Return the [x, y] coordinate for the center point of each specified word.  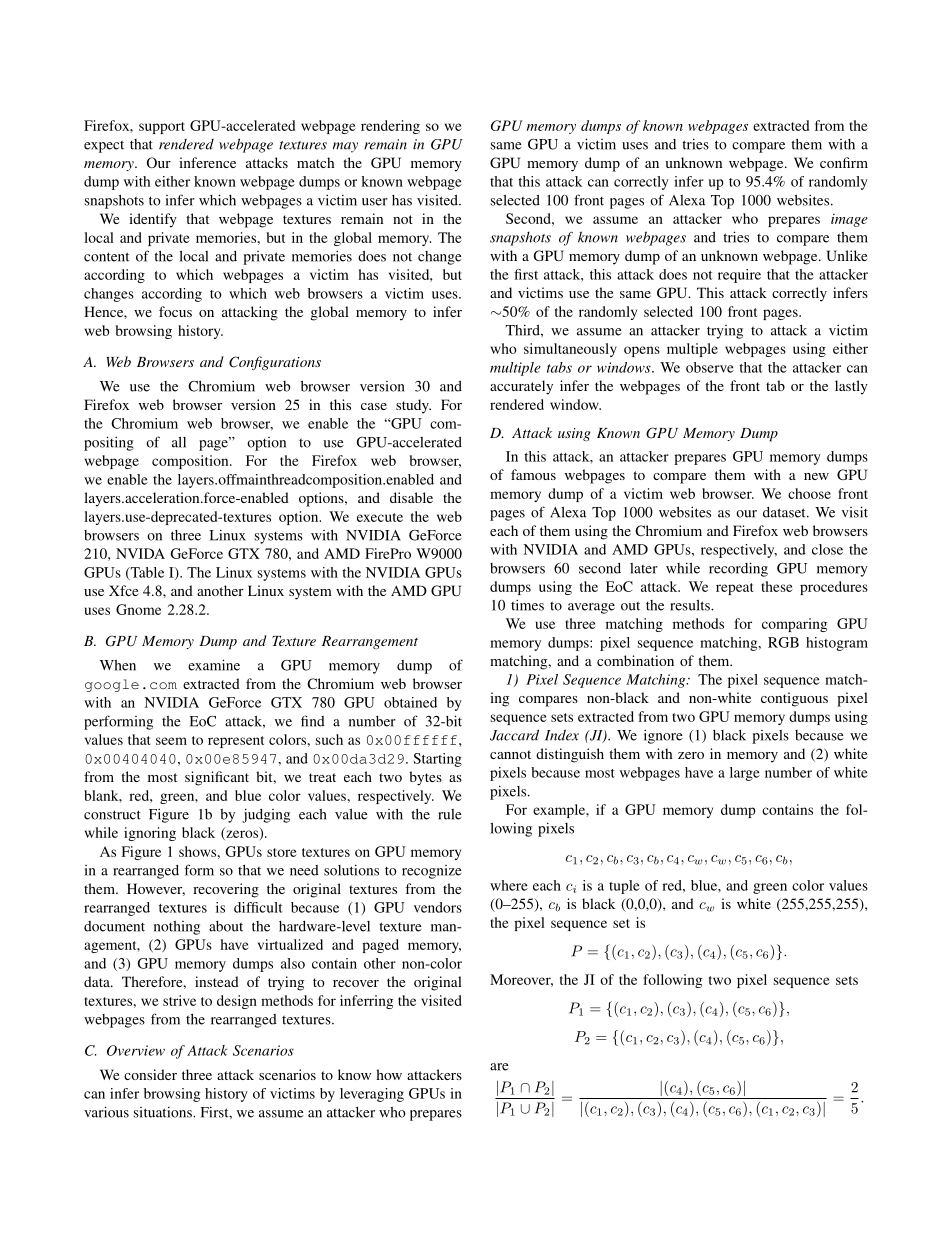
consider [150, 1074]
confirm [844, 162]
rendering [390, 127]
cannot [510, 754]
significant [217, 778]
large [745, 774]
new [816, 476]
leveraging [372, 1095]
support [162, 128]
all [179, 442]
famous [533, 474]
